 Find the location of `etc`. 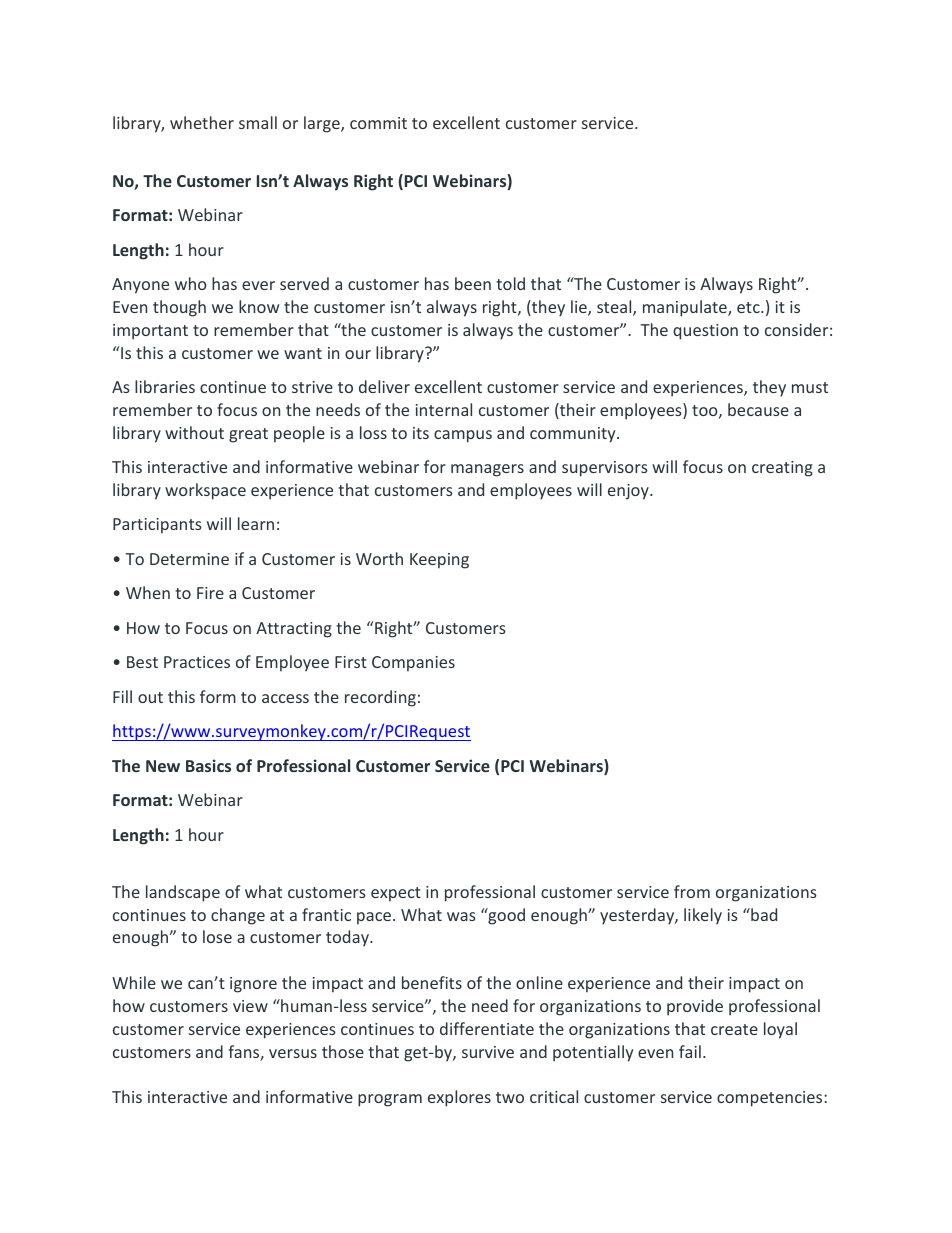

etc is located at coordinates (749, 307).
